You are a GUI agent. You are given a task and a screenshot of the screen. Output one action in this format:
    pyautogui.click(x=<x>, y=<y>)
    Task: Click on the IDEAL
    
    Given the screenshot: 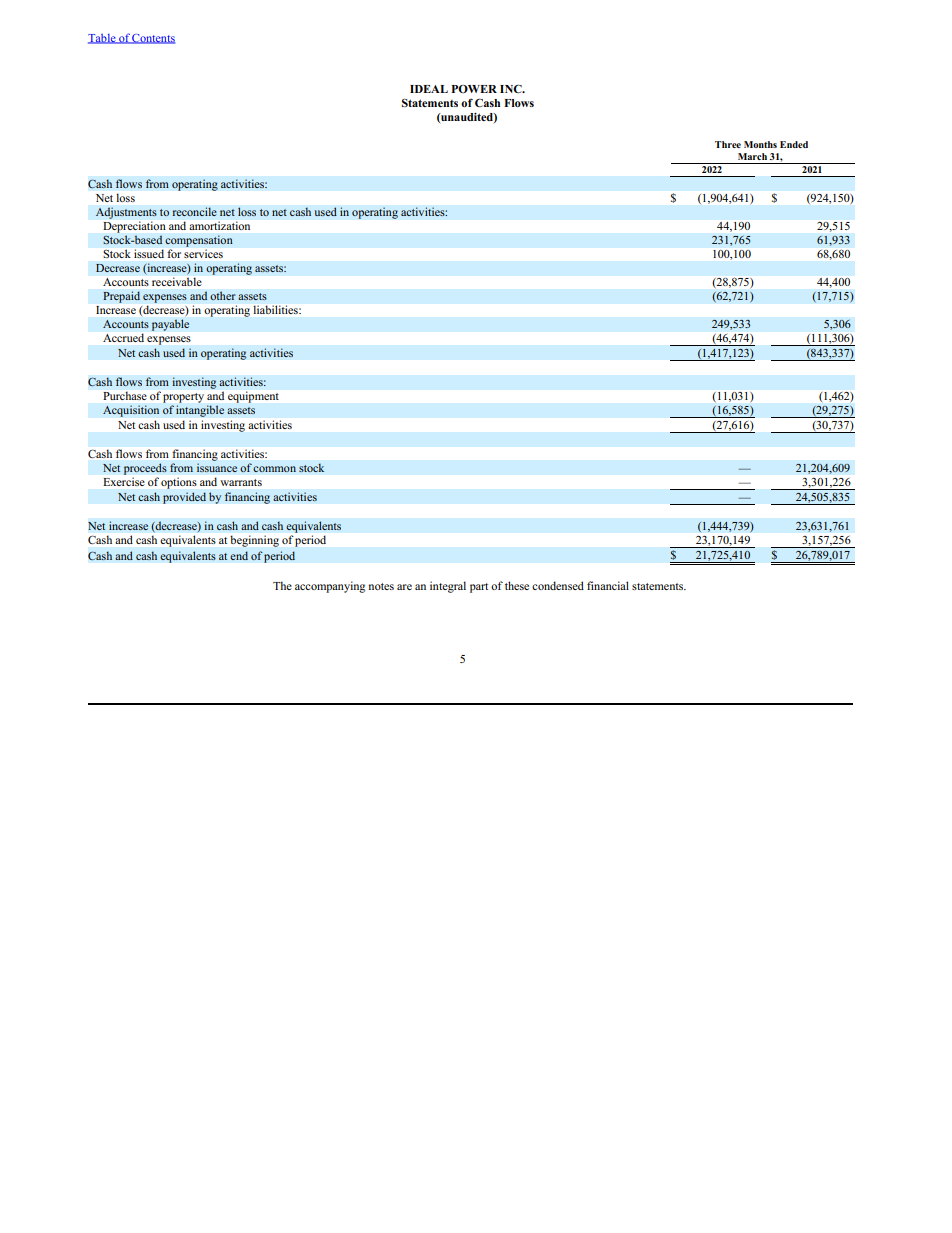 What is the action you would take?
    pyautogui.click(x=429, y=89)
